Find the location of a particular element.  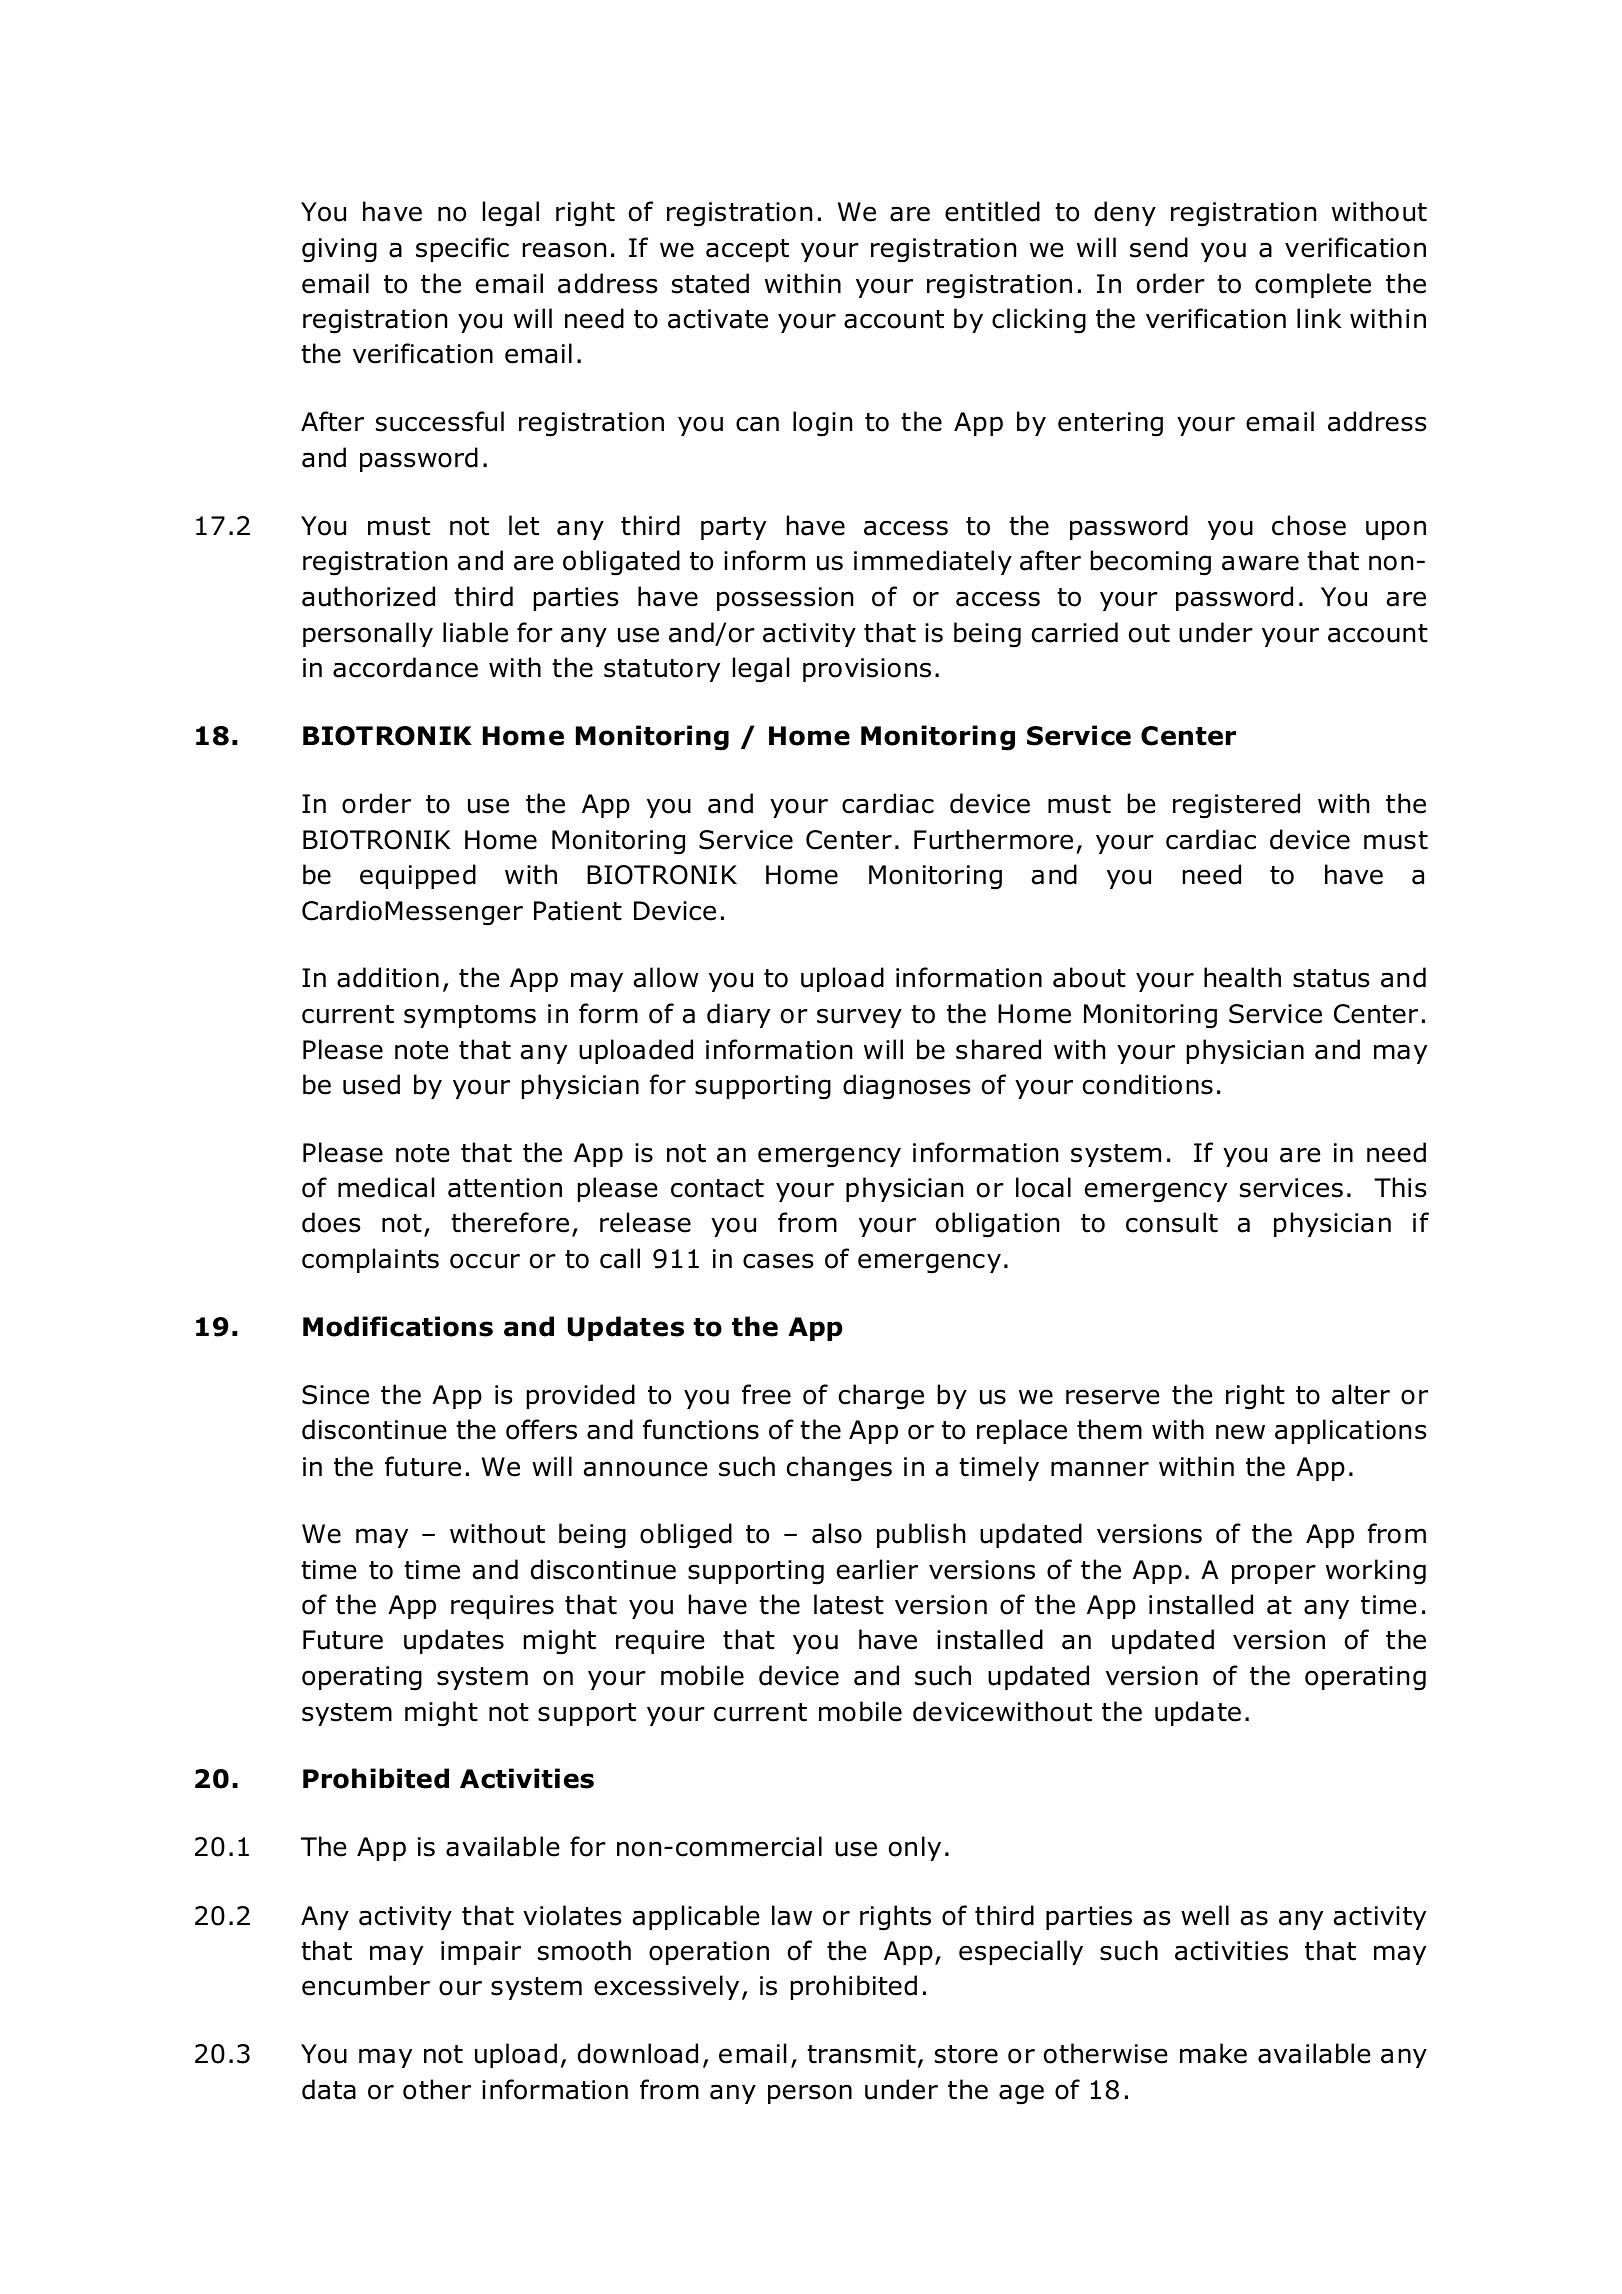

accept is located at coordinates (747, 250).
